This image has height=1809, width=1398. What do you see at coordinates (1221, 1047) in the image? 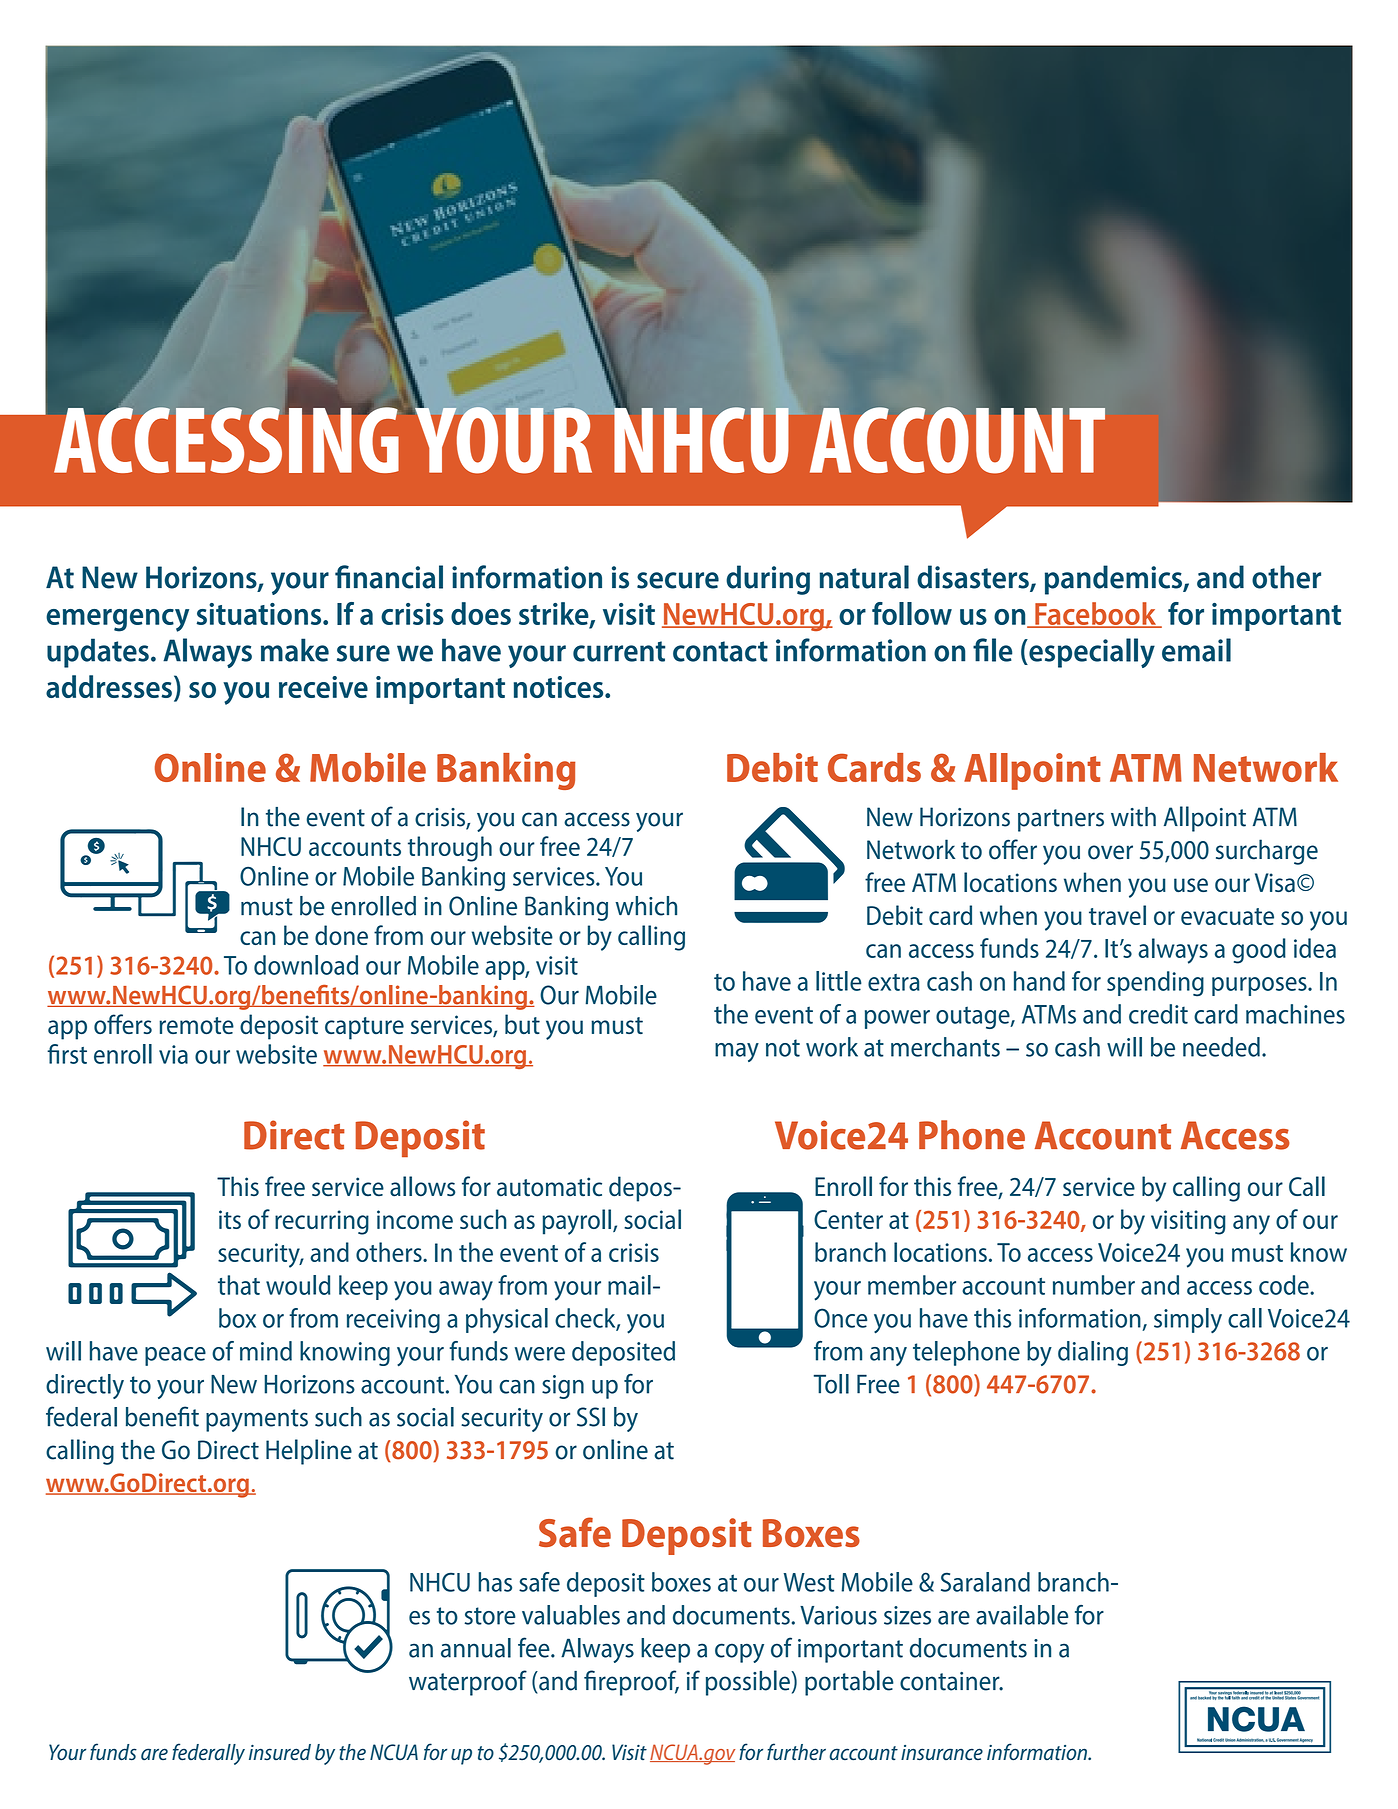
I see `needed` at bounding box center [1221, 1047].
